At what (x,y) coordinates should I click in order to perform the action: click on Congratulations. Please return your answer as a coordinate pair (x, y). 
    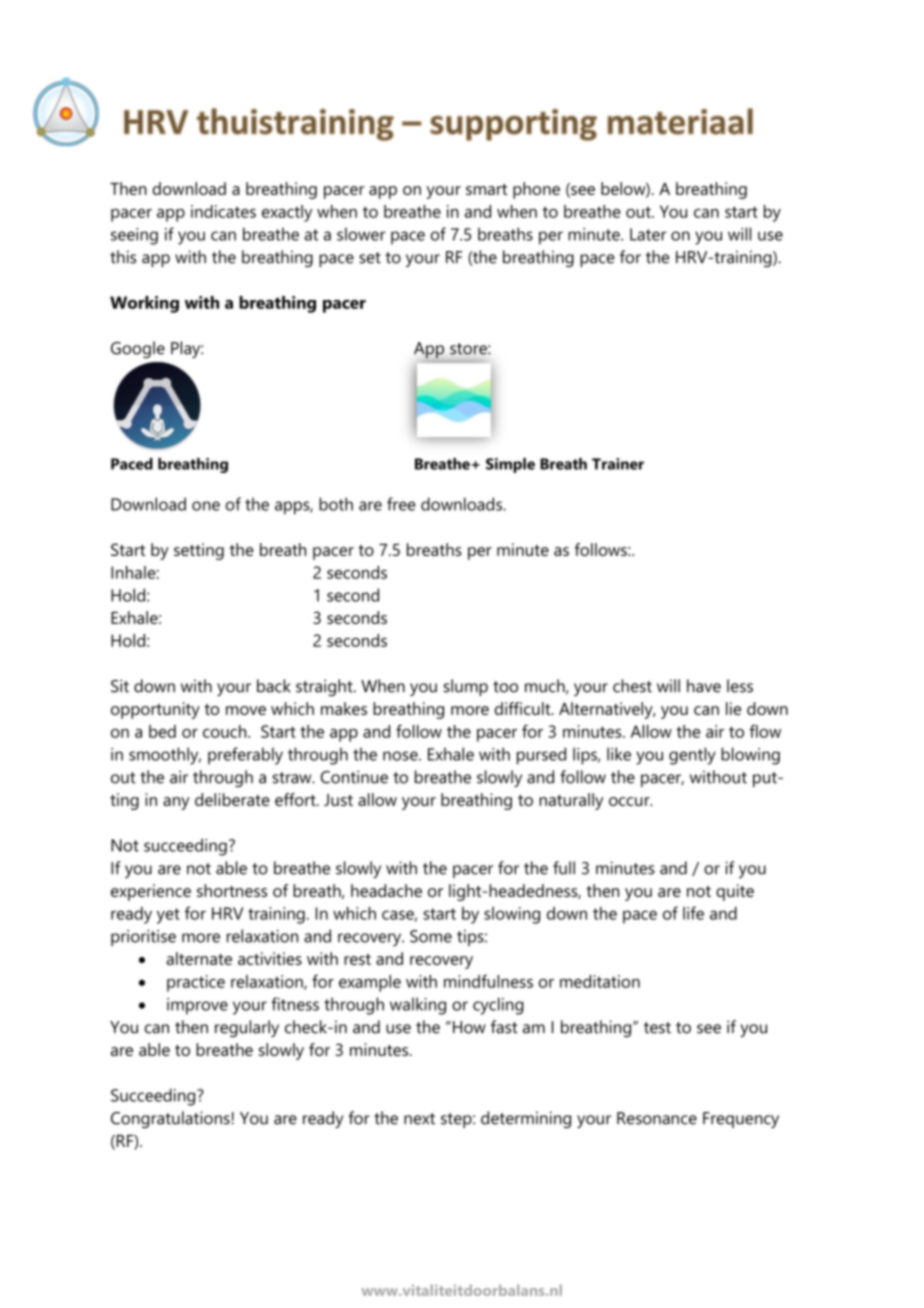
    Looking at the image, I should click on (170, 1119).
